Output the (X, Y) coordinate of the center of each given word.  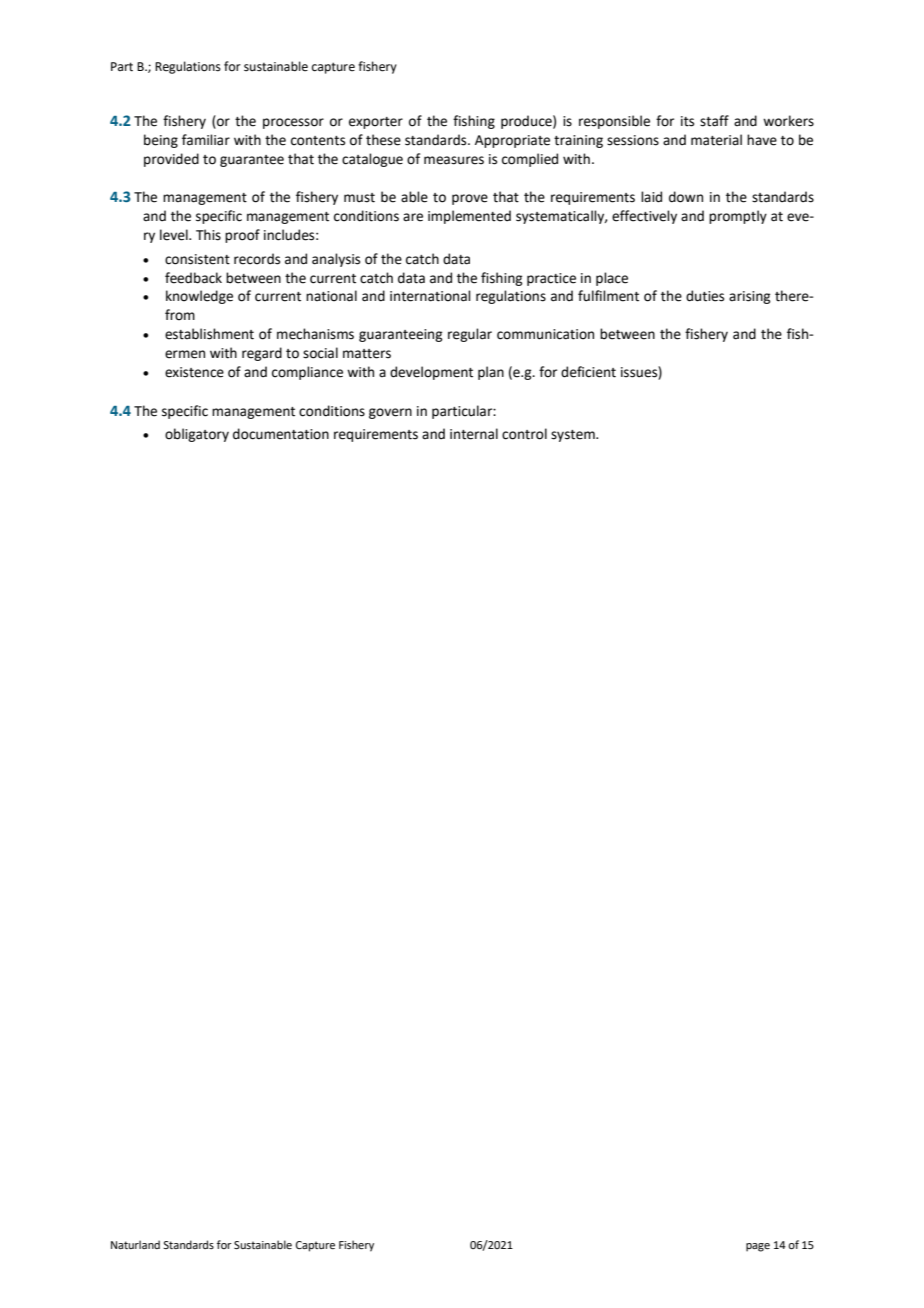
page (758, 1247)
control (524, 434)
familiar (206, 140)
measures (454, 160)
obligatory (197, 435)
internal (474, 434)
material (716, 140)
